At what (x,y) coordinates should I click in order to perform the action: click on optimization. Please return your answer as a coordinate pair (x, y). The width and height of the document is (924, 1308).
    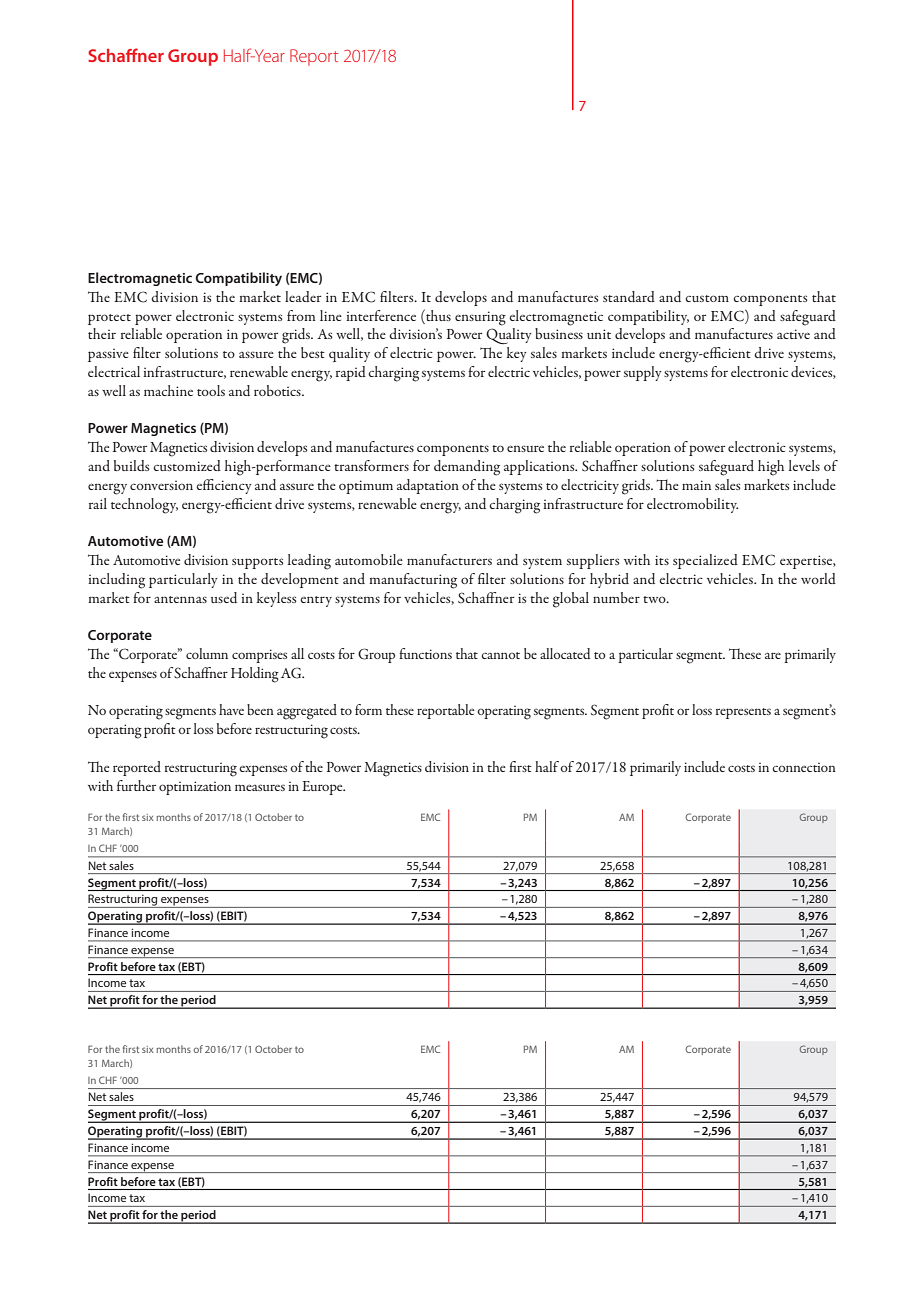
    Looking at the image, I should click on (195, 788).
